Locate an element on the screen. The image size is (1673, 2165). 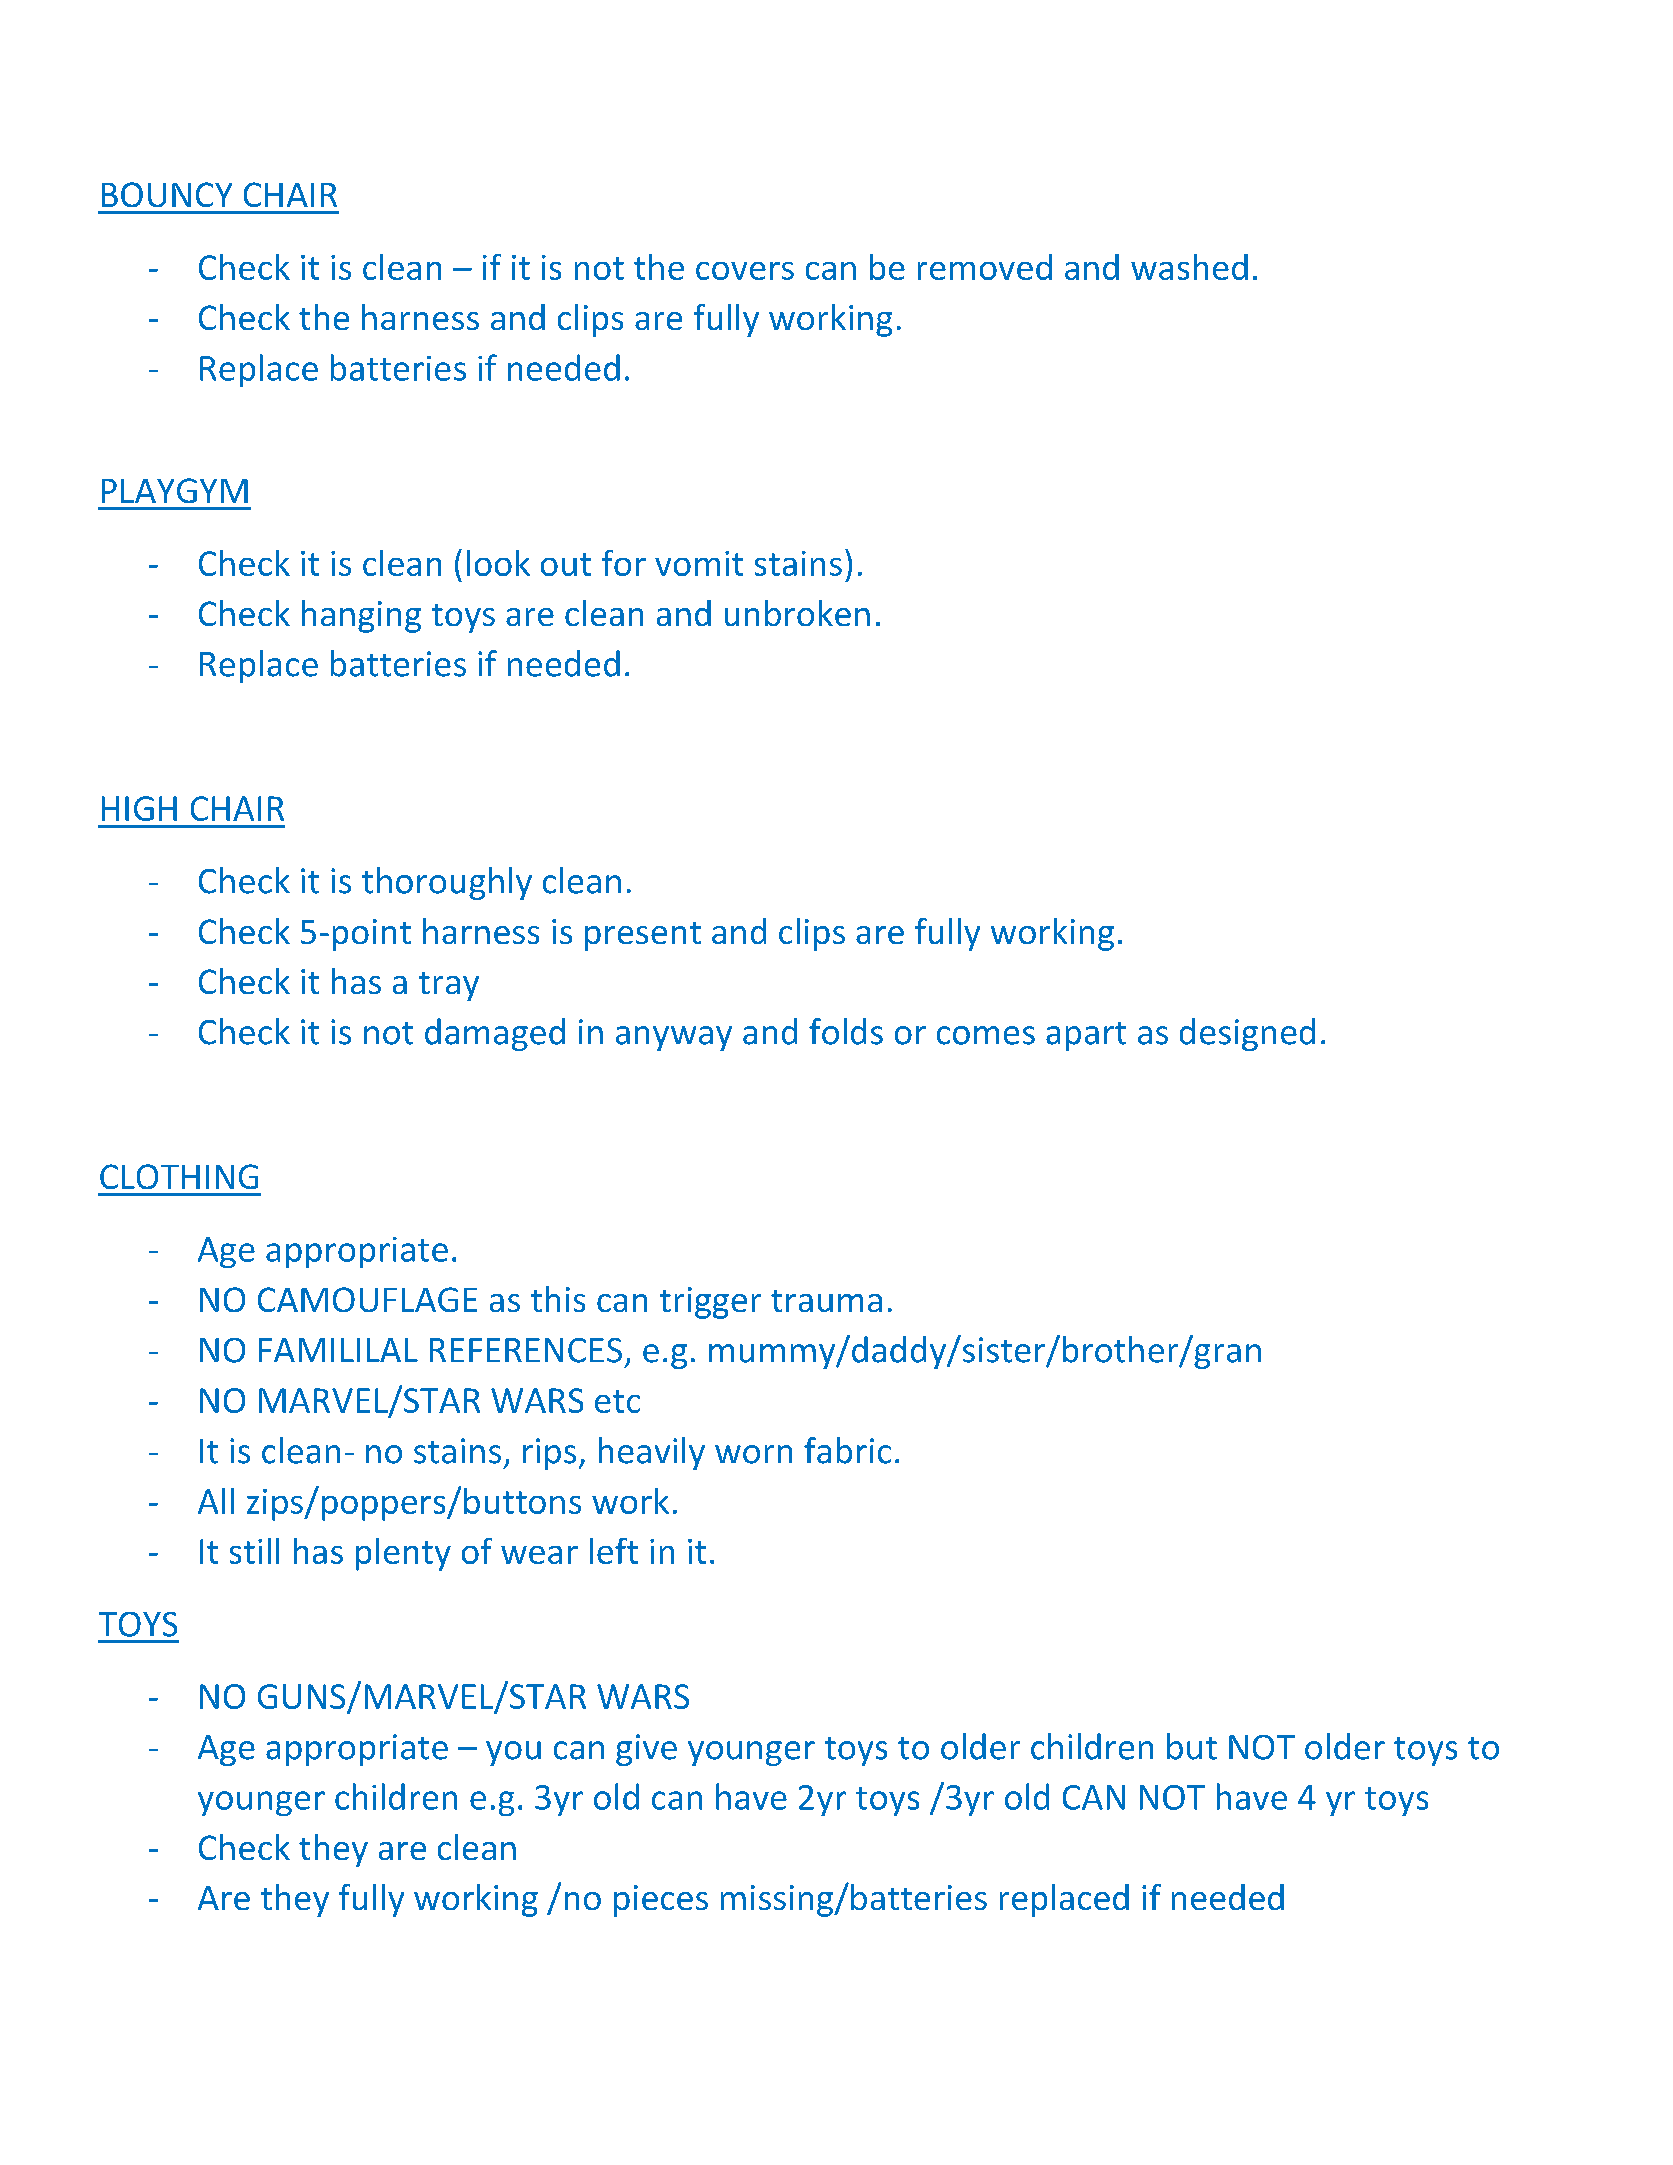
CLOTHING is located at coordinates (179, 1176).
